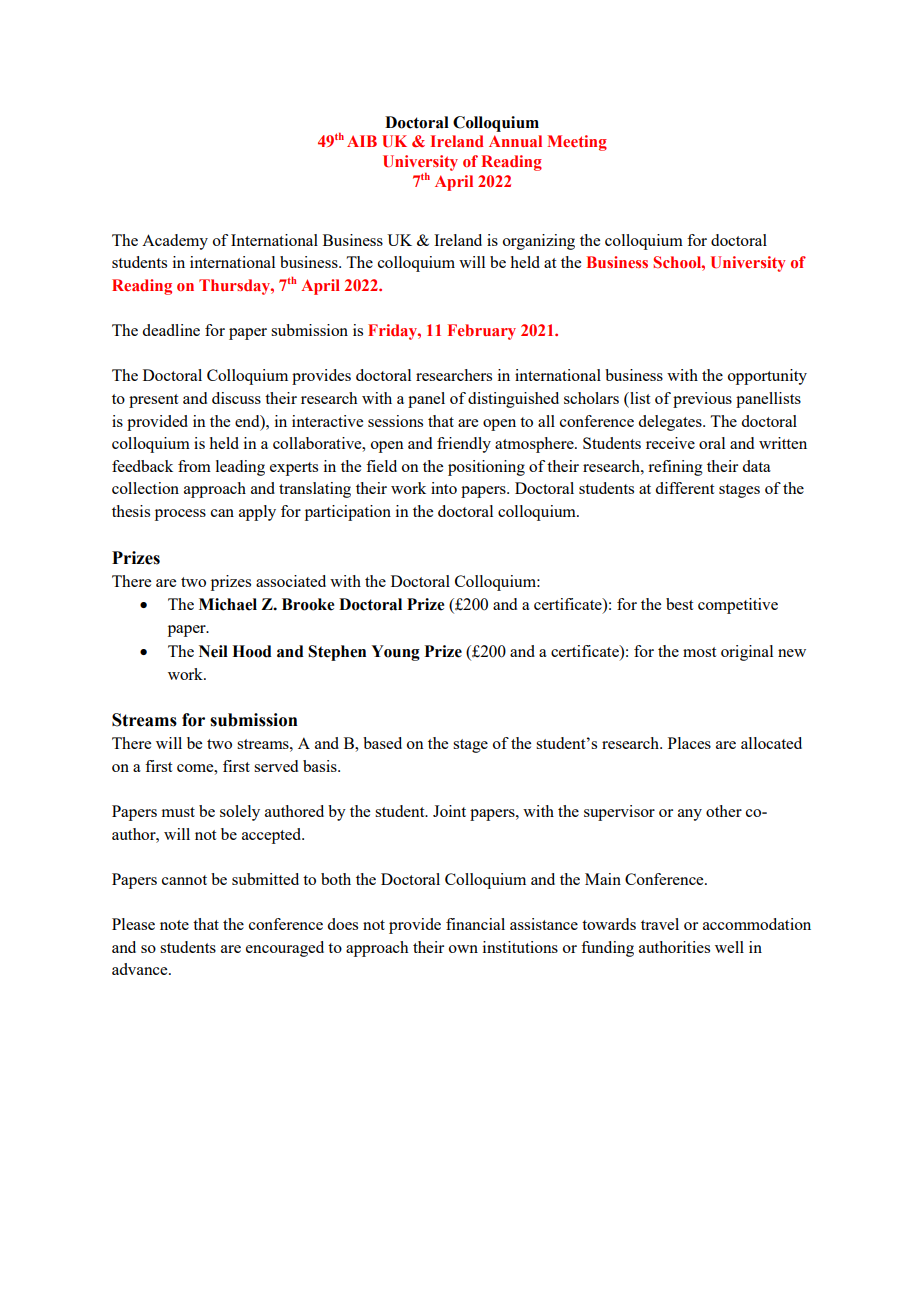 The image size is (924, 1308). What do you see at coordinates (444, 488) in the page?
I see `into` at bounding box center [444, 488].
